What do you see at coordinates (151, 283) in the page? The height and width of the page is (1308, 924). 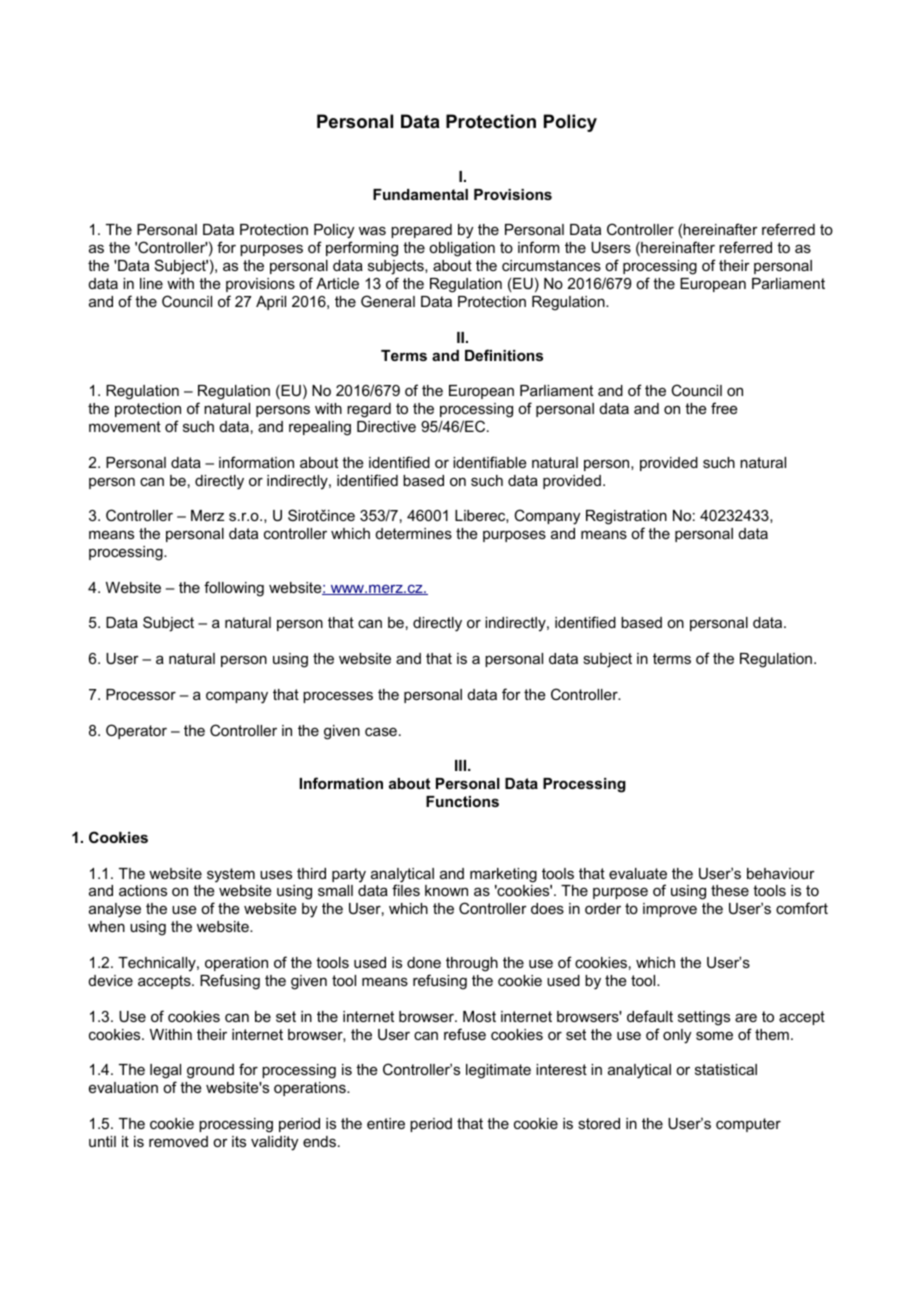 I see `line` at bounding box center [151, 283].
